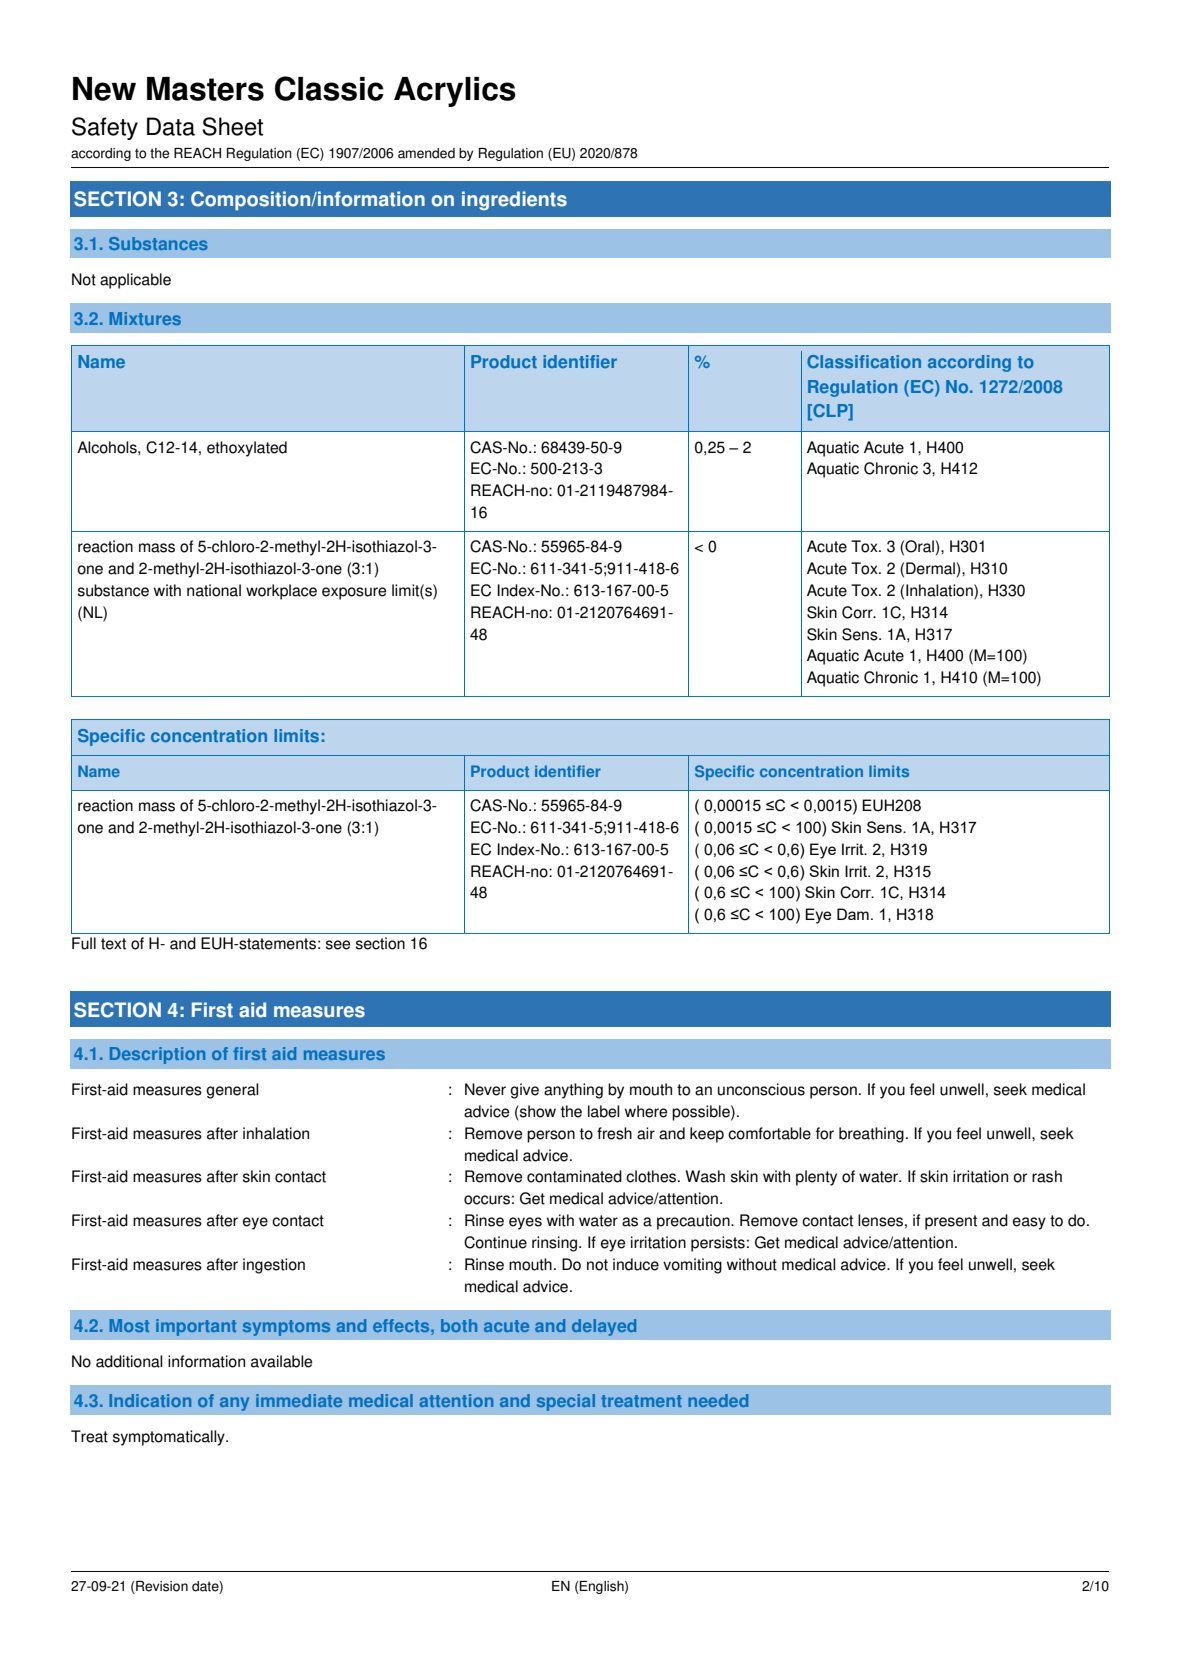 Image resolution: width=1178 pixels, height=1666 pixels. I want to click on text, so click(113, 944).
